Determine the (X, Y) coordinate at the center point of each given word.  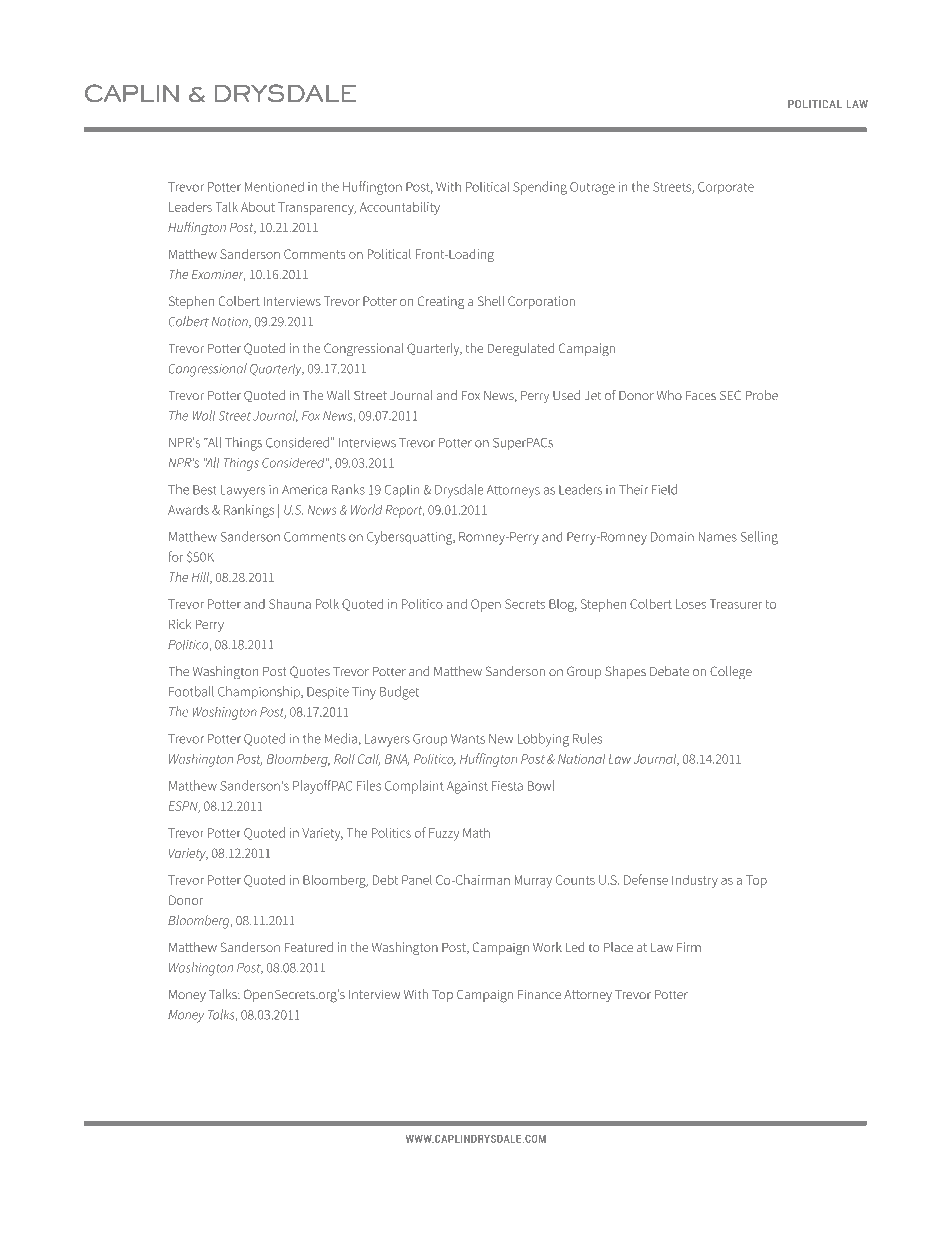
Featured (309, 947)
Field (664, 489)
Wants (468, 739)
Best (205, 490)
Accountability (400, 208)
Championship (260, 692)
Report (405, 511)
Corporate (726, 188)
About (258, 207)
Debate (669, 671)
